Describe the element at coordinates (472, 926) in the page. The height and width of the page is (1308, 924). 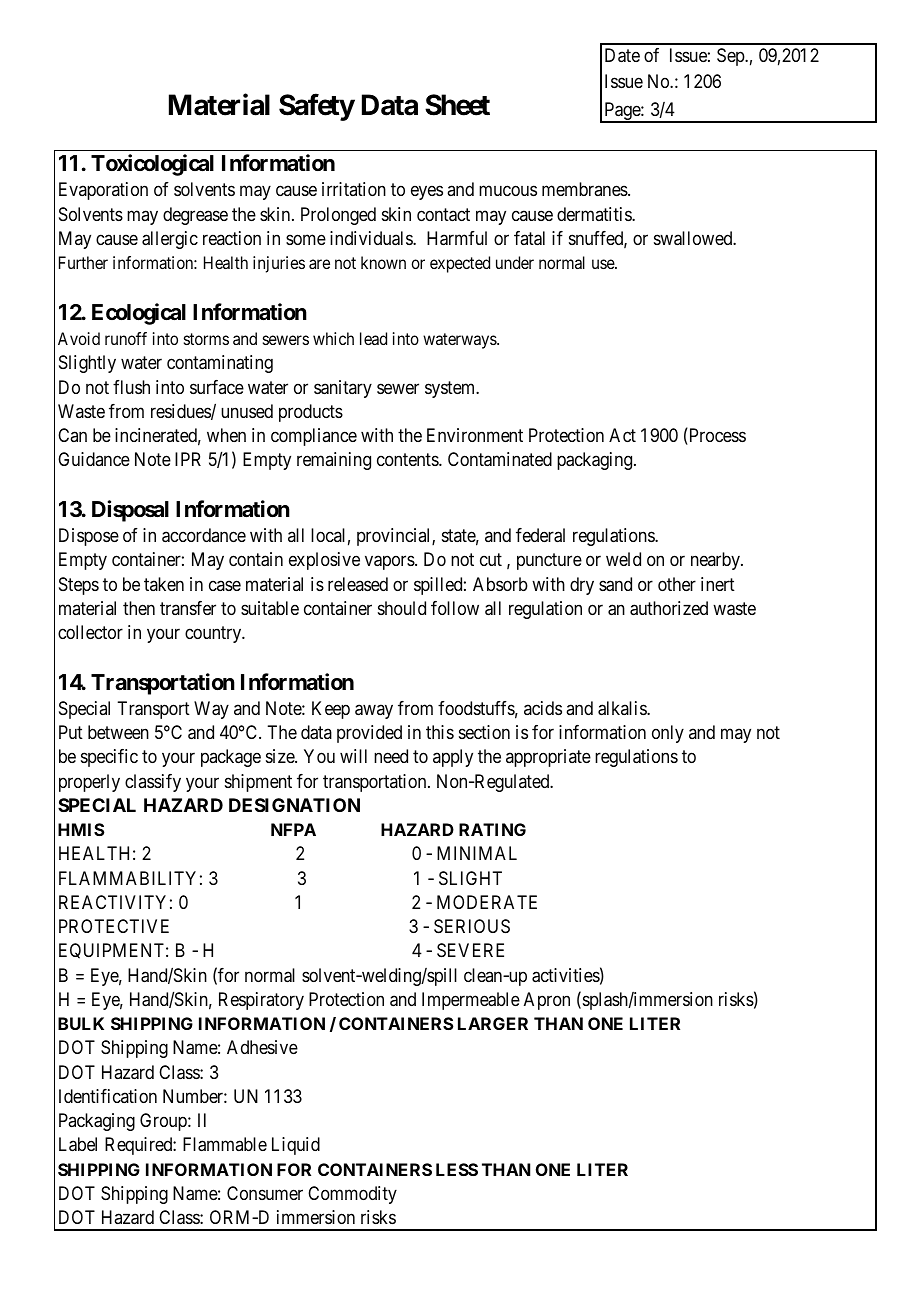
I see `SERIOUS` at that location.
